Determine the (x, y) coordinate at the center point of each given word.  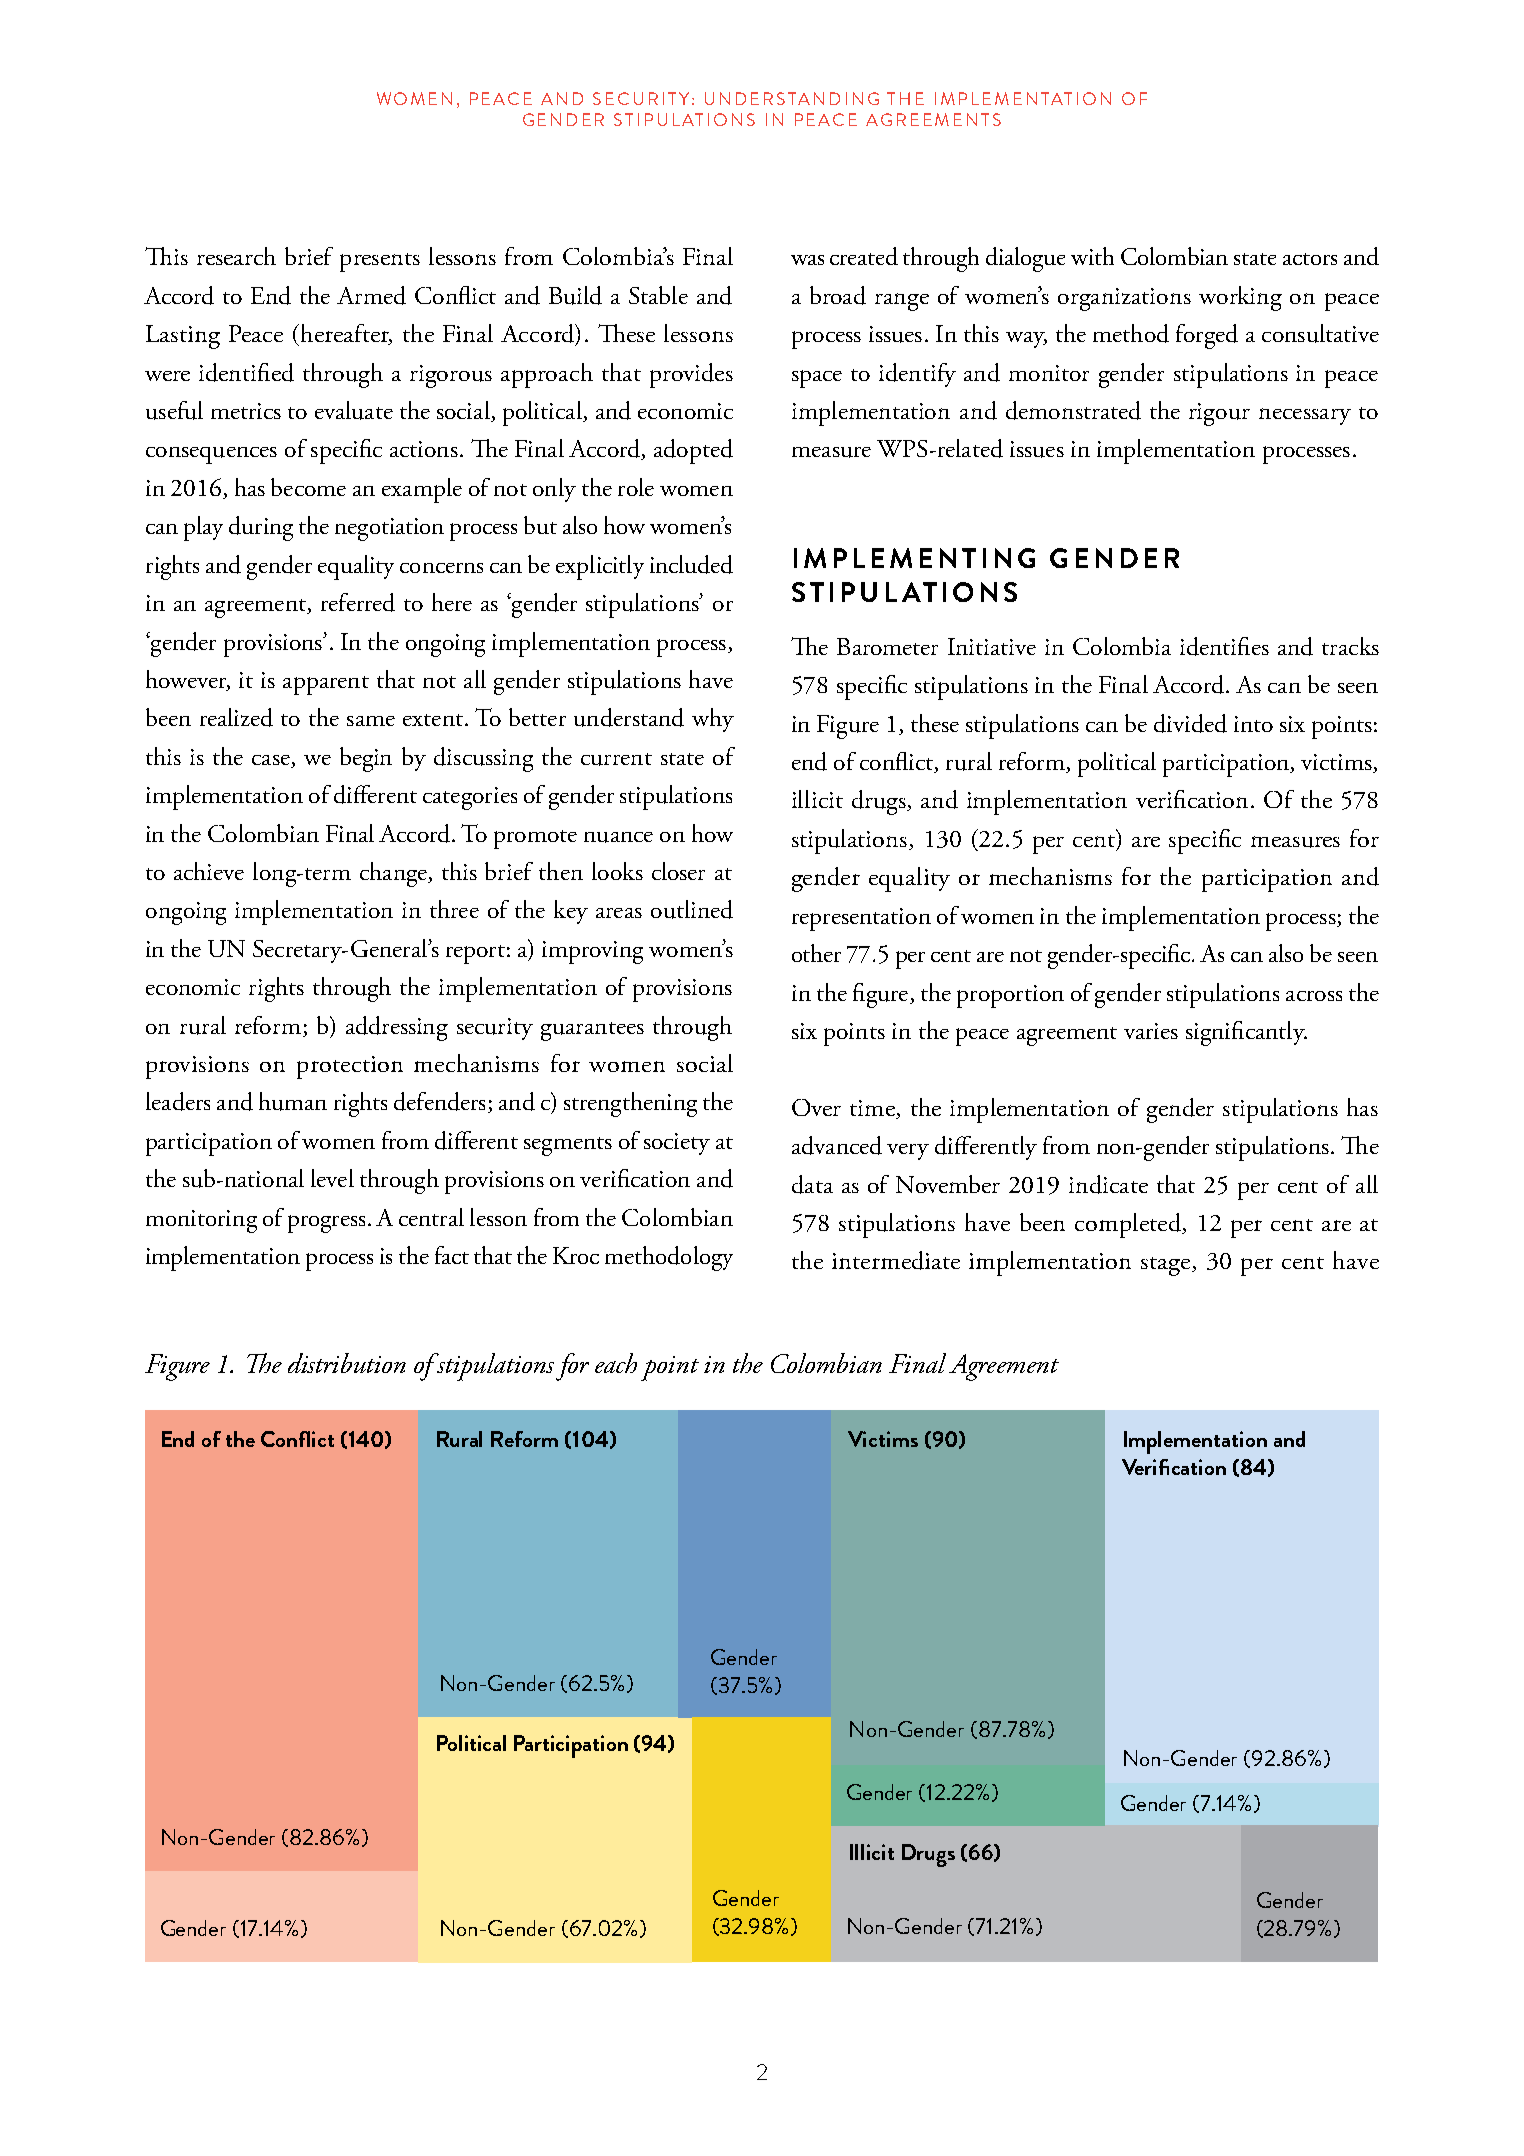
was (807, 260)
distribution (347, 1363)
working (1240, 298)
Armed (371, 295)
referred (358, 602)
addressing (397, 1028)
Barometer (887, 646)
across (1314, 996)
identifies (1224, 646)
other (816, 953)
